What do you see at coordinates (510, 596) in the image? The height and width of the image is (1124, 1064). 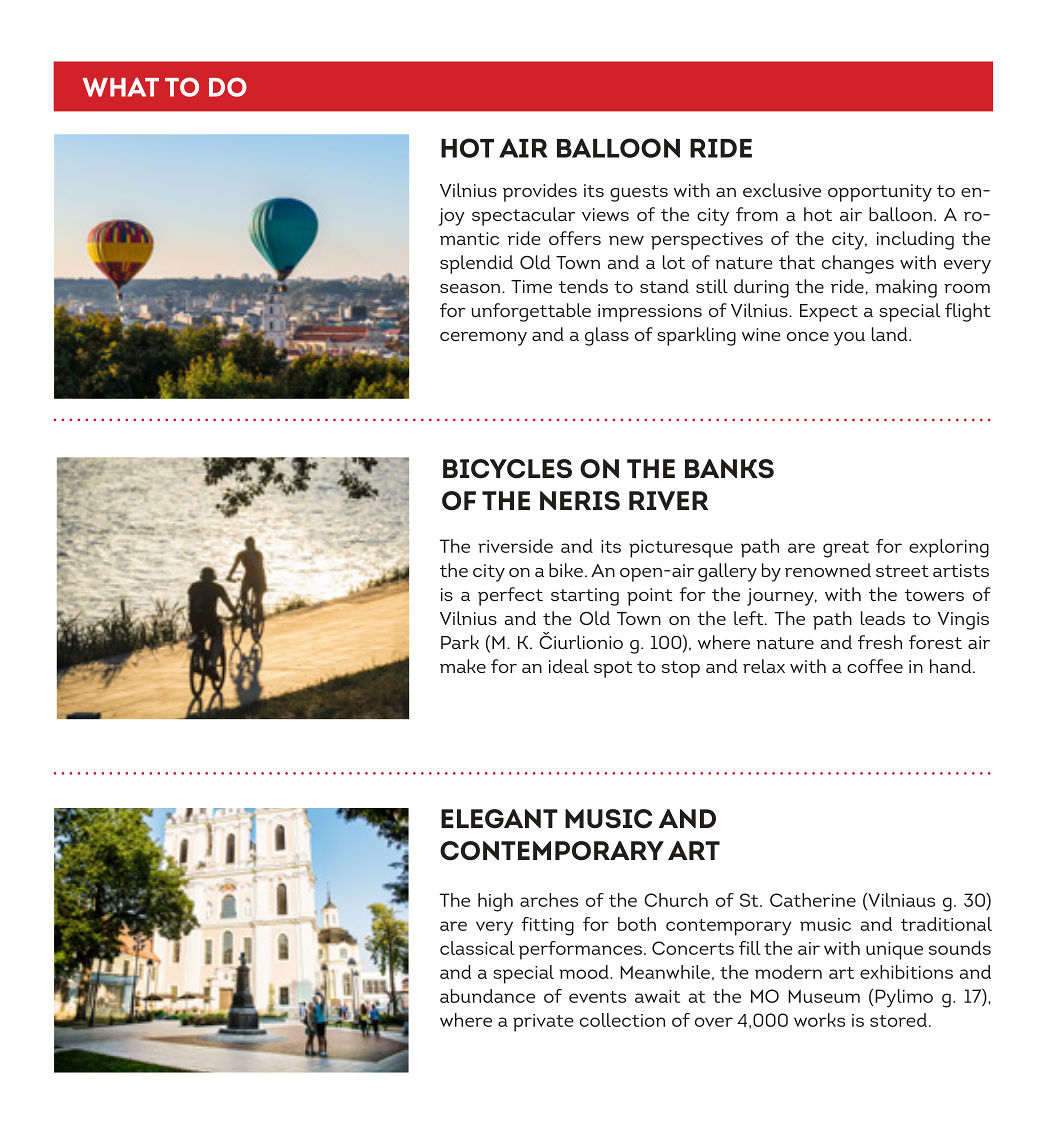 I see `perfect` at bounding box center [510, 596].
